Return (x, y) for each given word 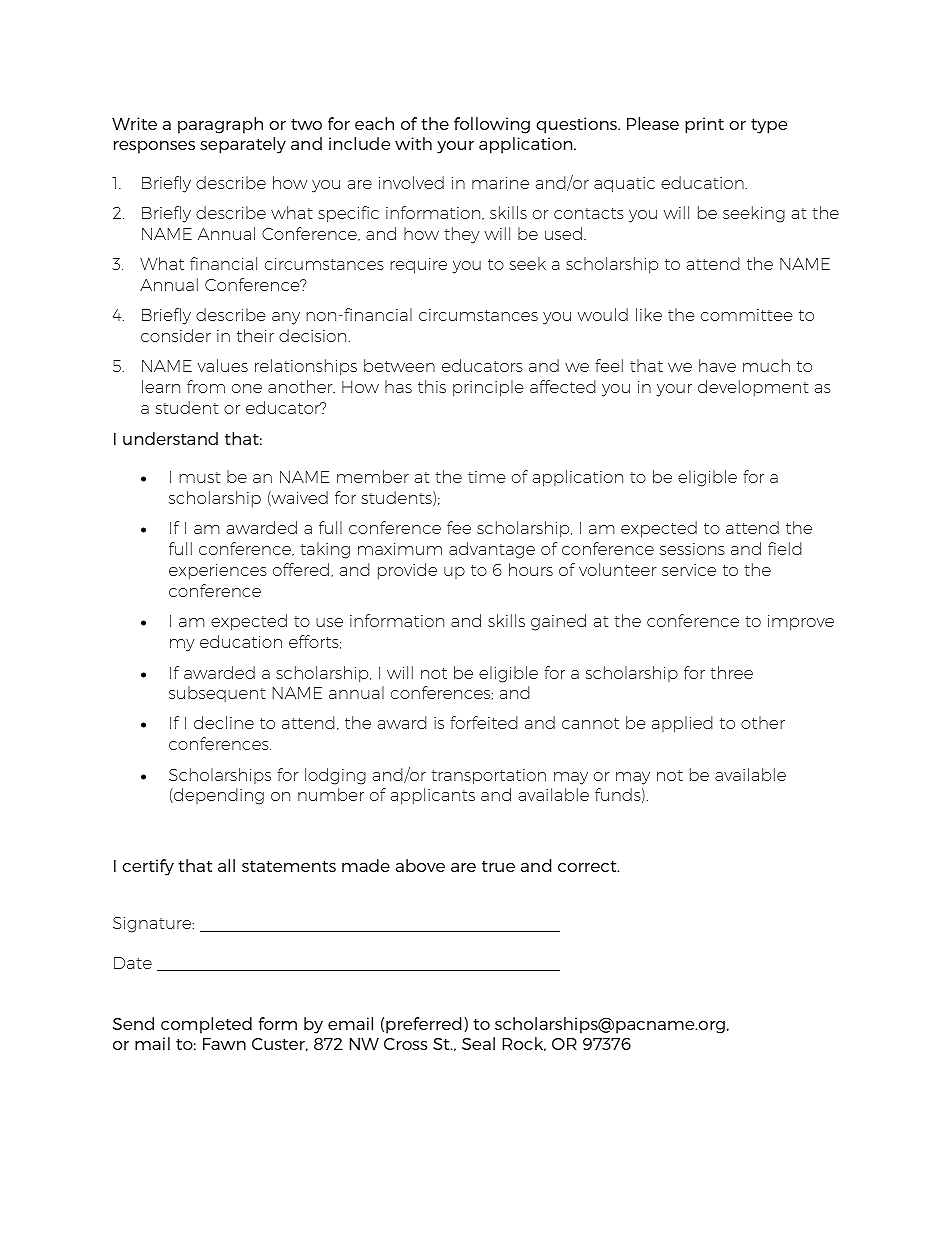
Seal (478, 1043)
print (704, 125)
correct (588, 866)
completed (206, 1025)
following (492, 125)
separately (243, 145)
